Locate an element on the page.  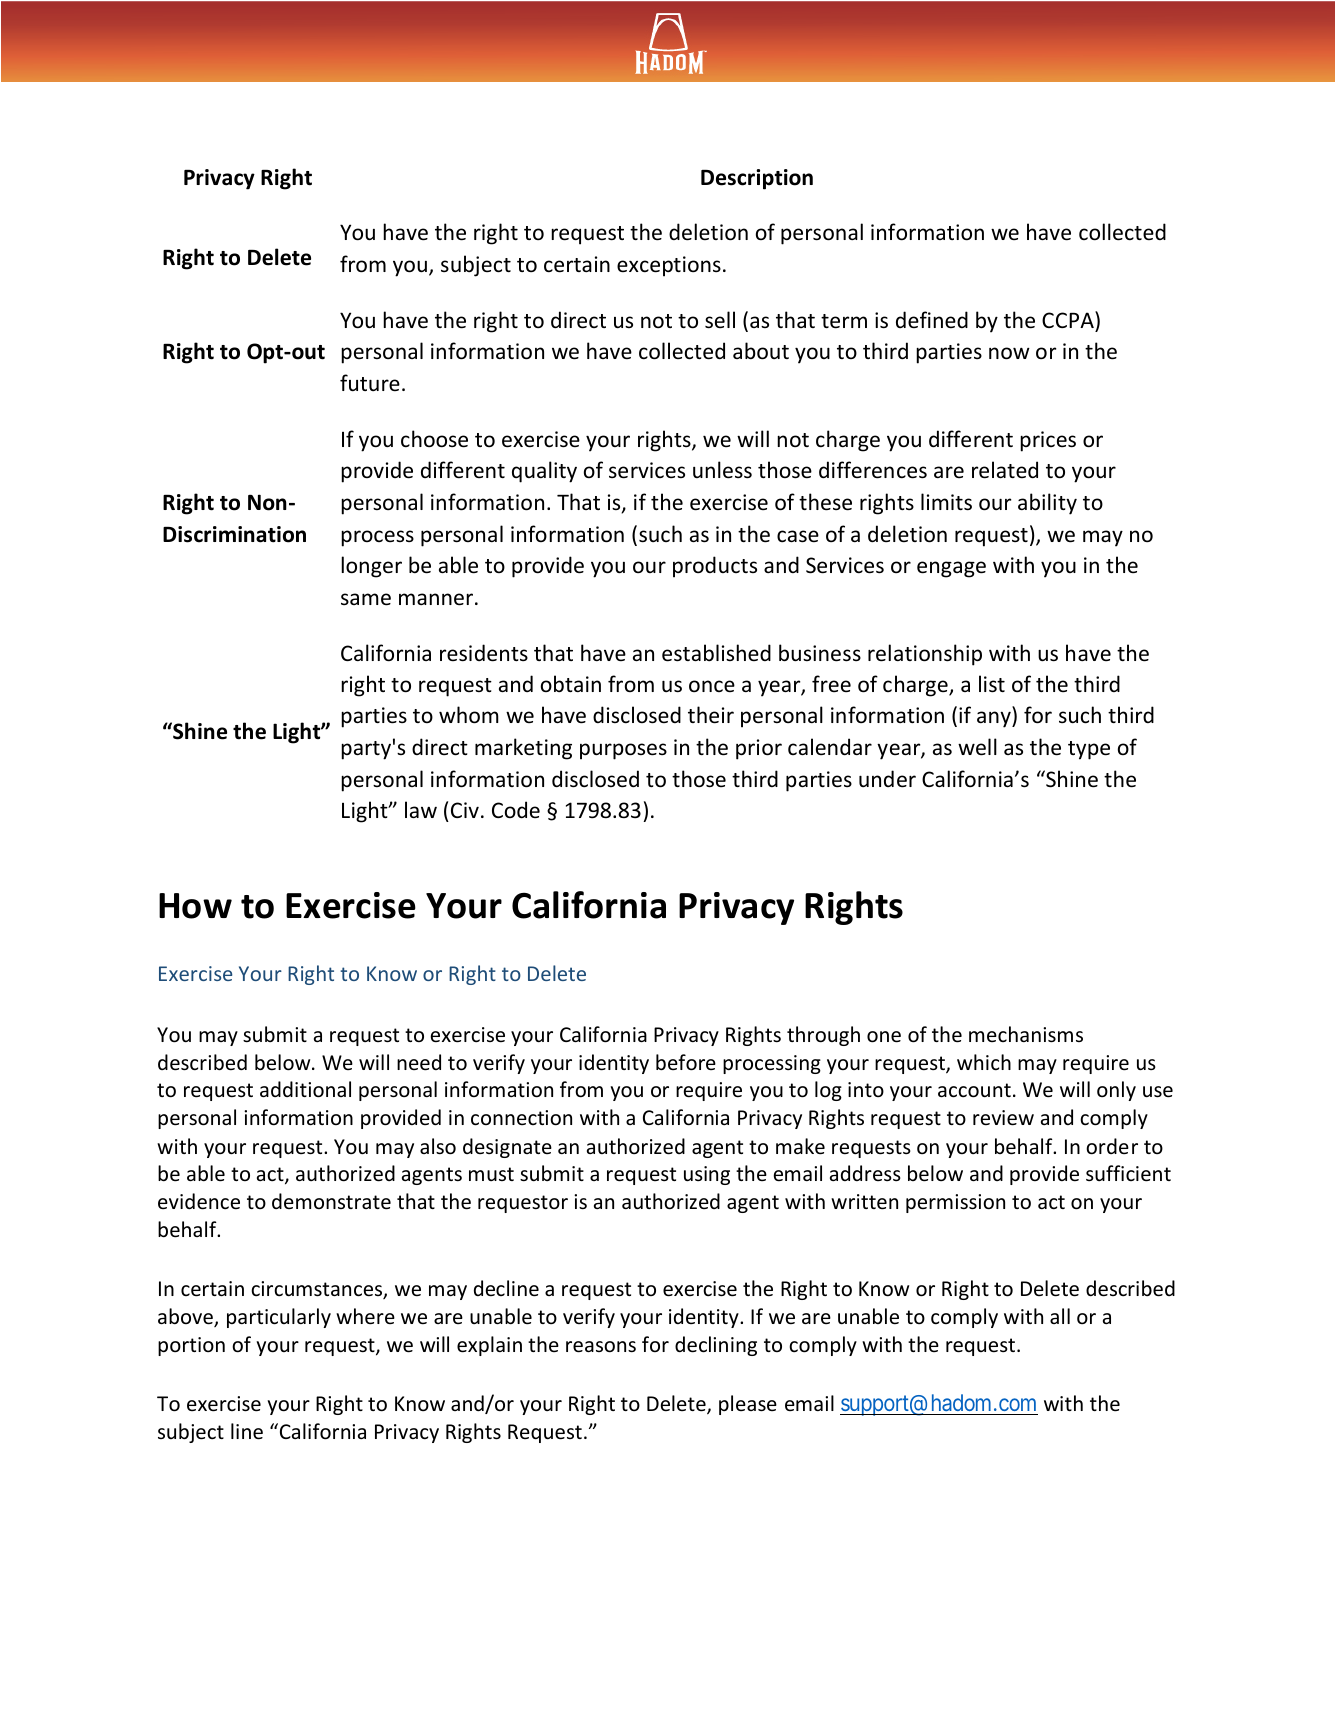
future is located at coordinates (370, 382).
